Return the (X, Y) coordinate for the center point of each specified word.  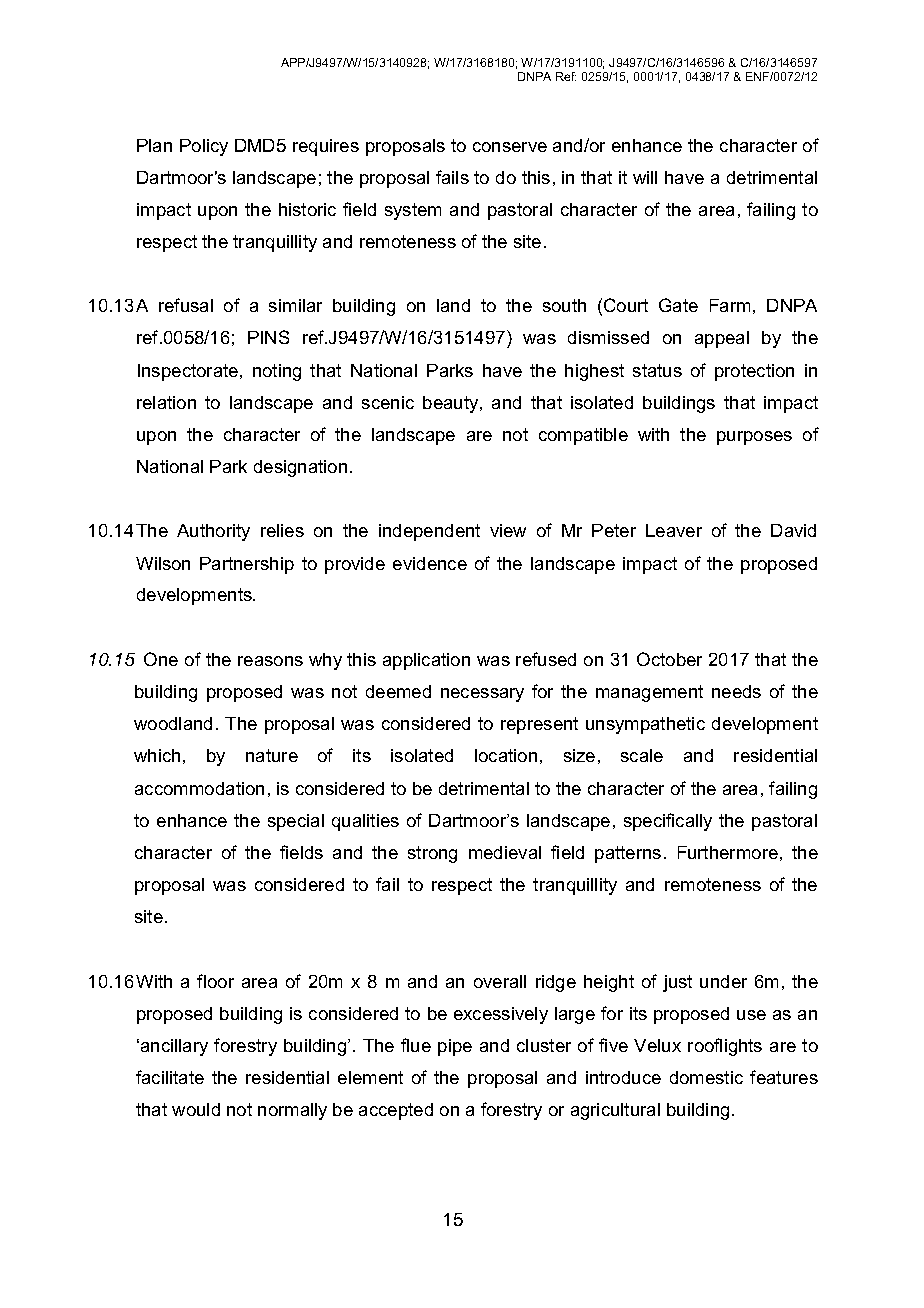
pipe (455, 1047)
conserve (510, 147)
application (426, 661)
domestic (706, 1077)
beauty (452, 404)
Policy (204, 147)
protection (754, 372)
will (645, 177)
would (196, 1109)
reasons (270, 661)
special (296, 822)
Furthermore (728, 852)
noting (277, 372)
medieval (505, 852)
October (669, 659)
